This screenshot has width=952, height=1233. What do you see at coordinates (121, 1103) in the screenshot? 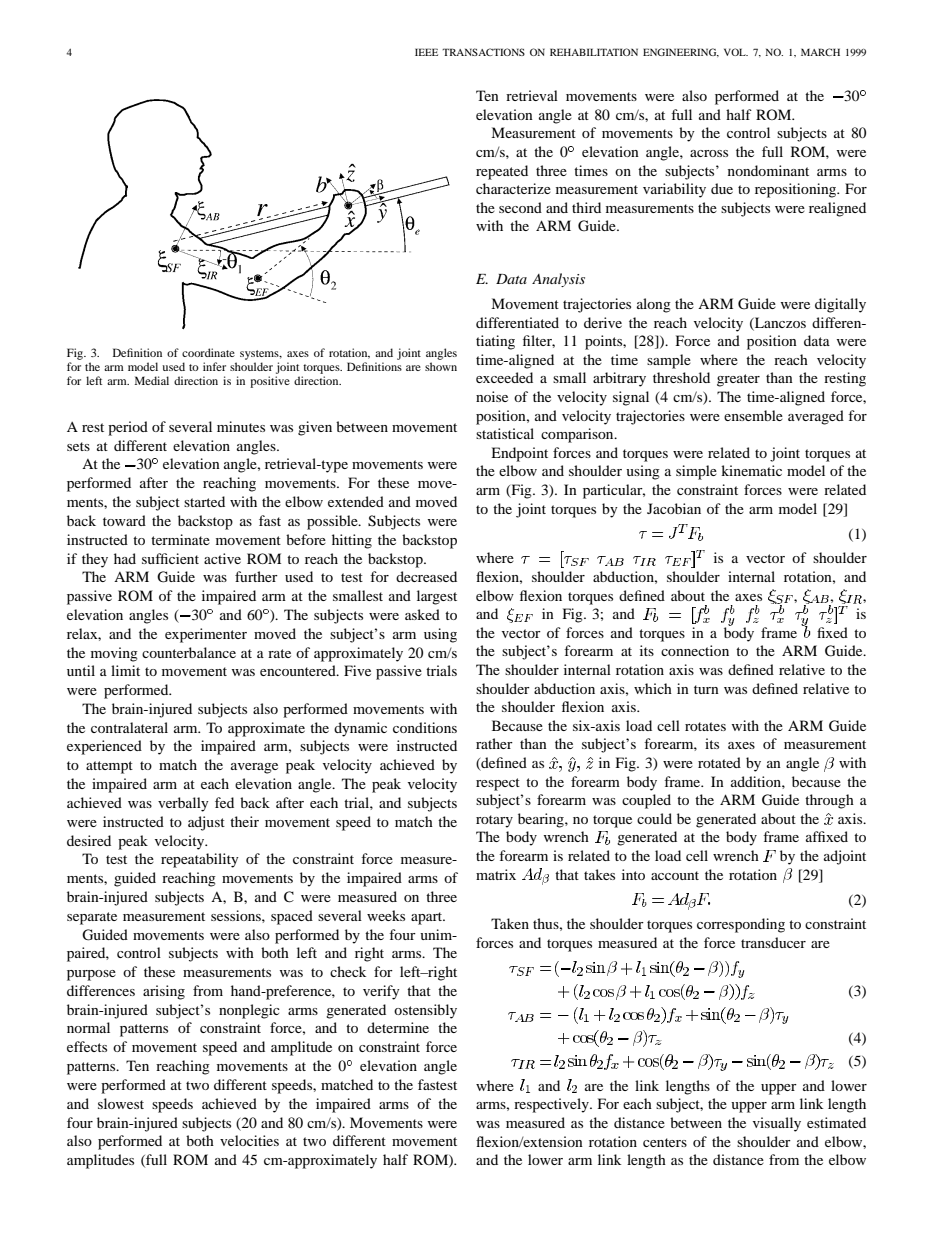
I see `slowest` at bounding box center [121, 1103].
